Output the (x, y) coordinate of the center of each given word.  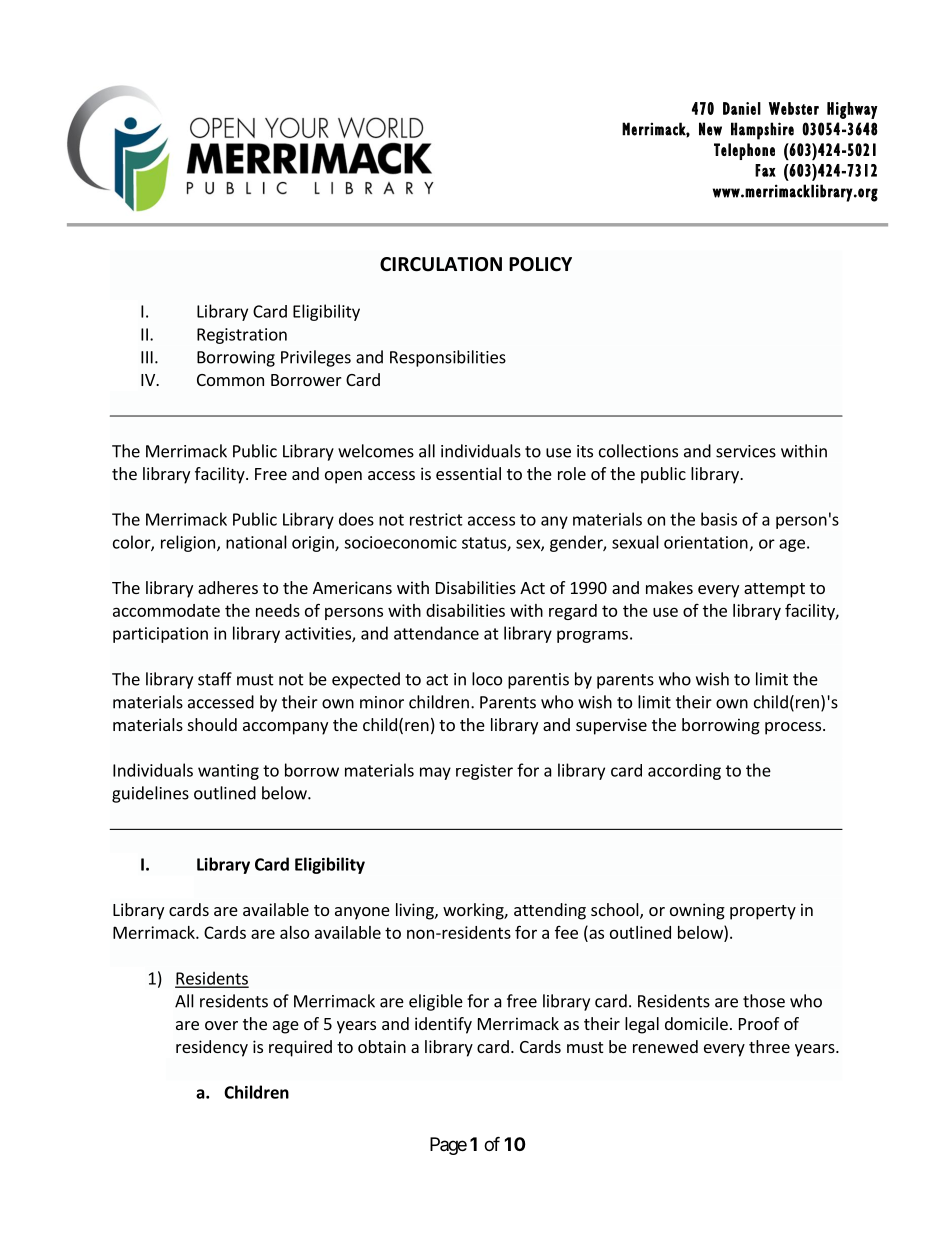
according (684, 772)
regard (573, 612)
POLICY (540, 264)
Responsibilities (448, 358)
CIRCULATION (441, 264)
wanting (228, 772)
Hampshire (762, 131)
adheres (228, 587)
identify (443, 1025)
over (221, 1025)
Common (230, 380)
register (484, 772)
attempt (774, 590)
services (746, 451)
